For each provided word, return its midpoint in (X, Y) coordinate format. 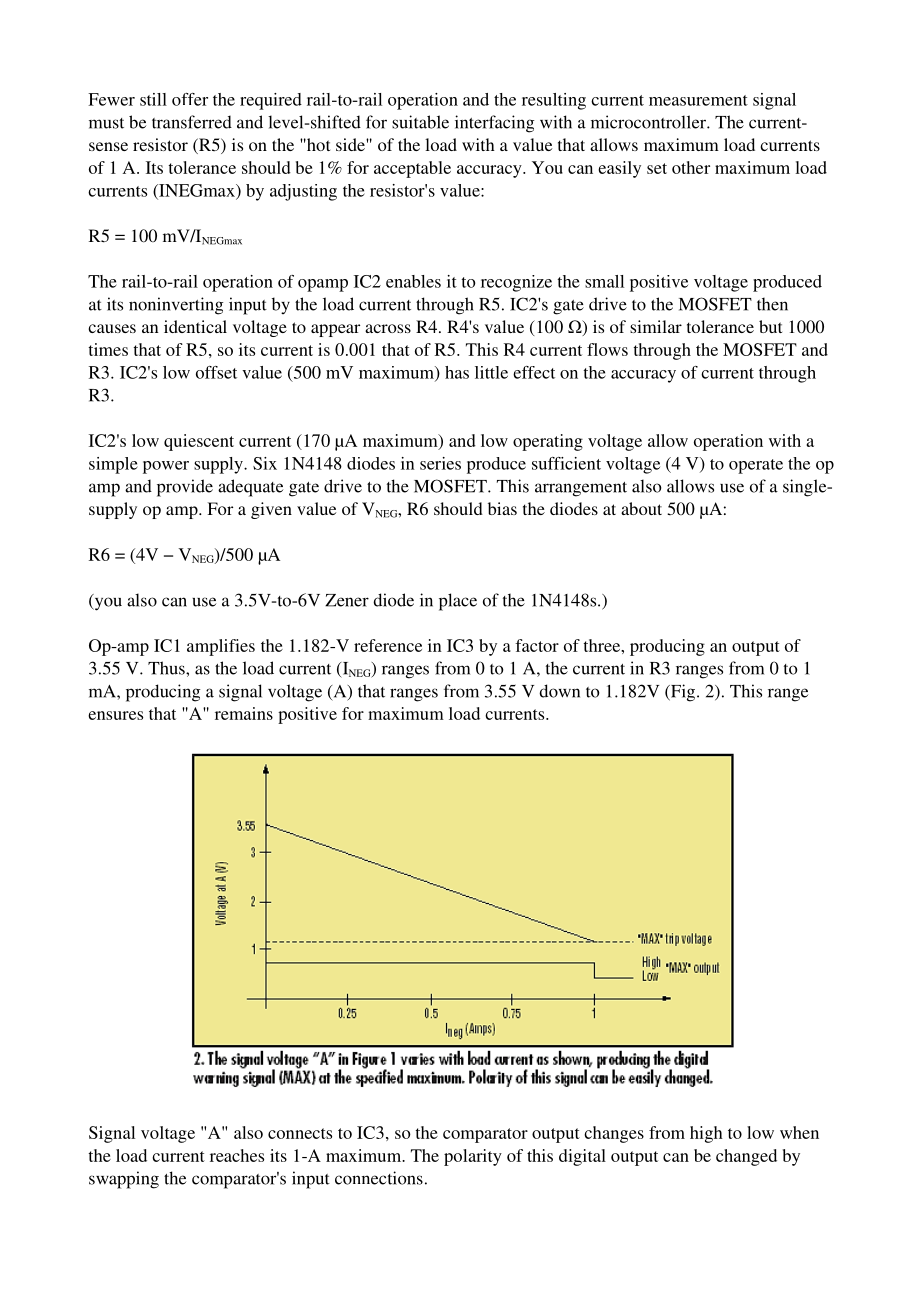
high (706, 1134)
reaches (237, 1155)
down (559, 691)
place (458, 602)
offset (216, 372)
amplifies (221, 647)
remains (244, 713)
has (457, 372)
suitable (420, 122)
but (770, 326)
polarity (473, 1157)
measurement (698, 100)
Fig (683, 693)
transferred (192, 122)
